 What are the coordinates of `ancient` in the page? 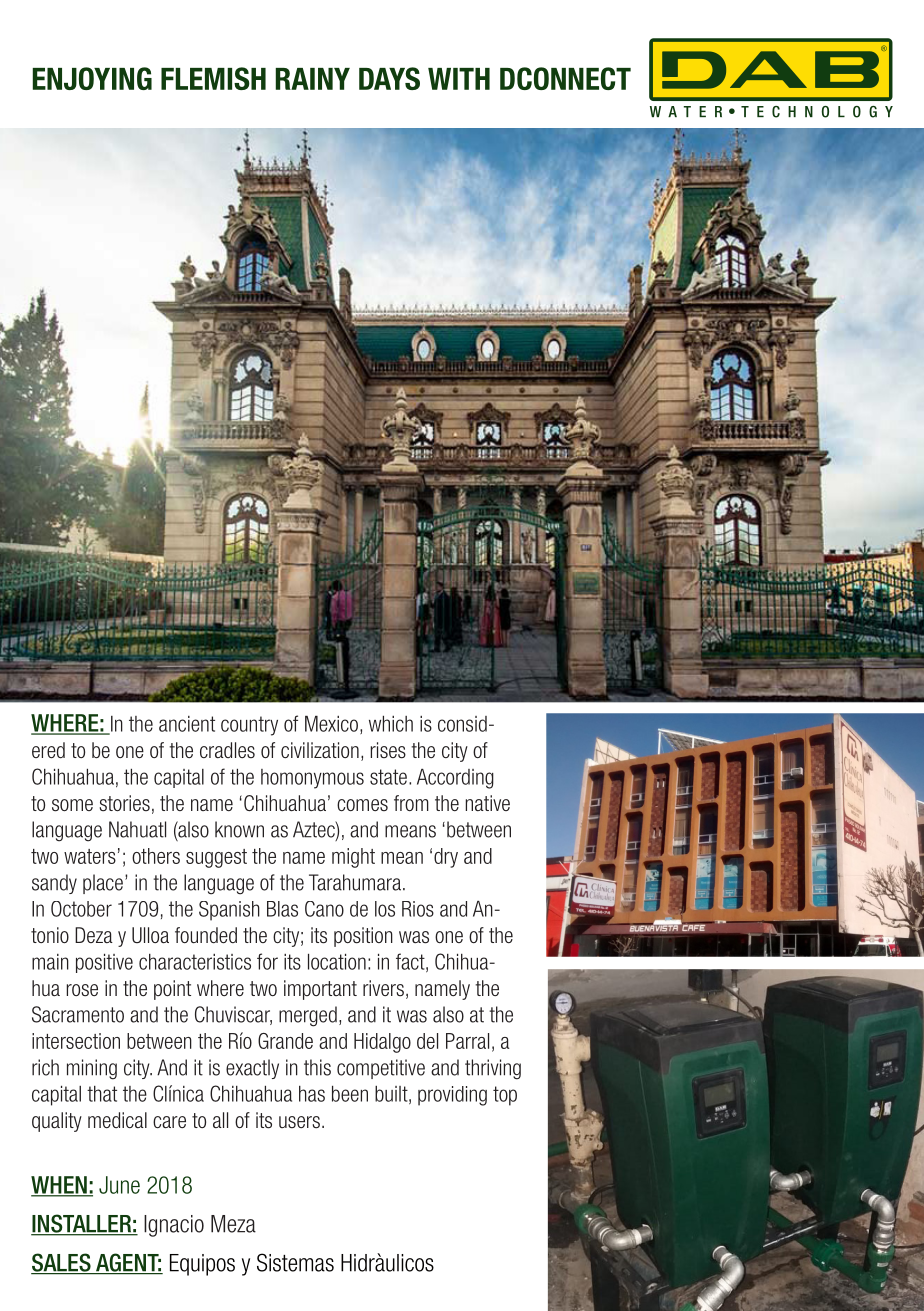 It's located at (187, 724).
